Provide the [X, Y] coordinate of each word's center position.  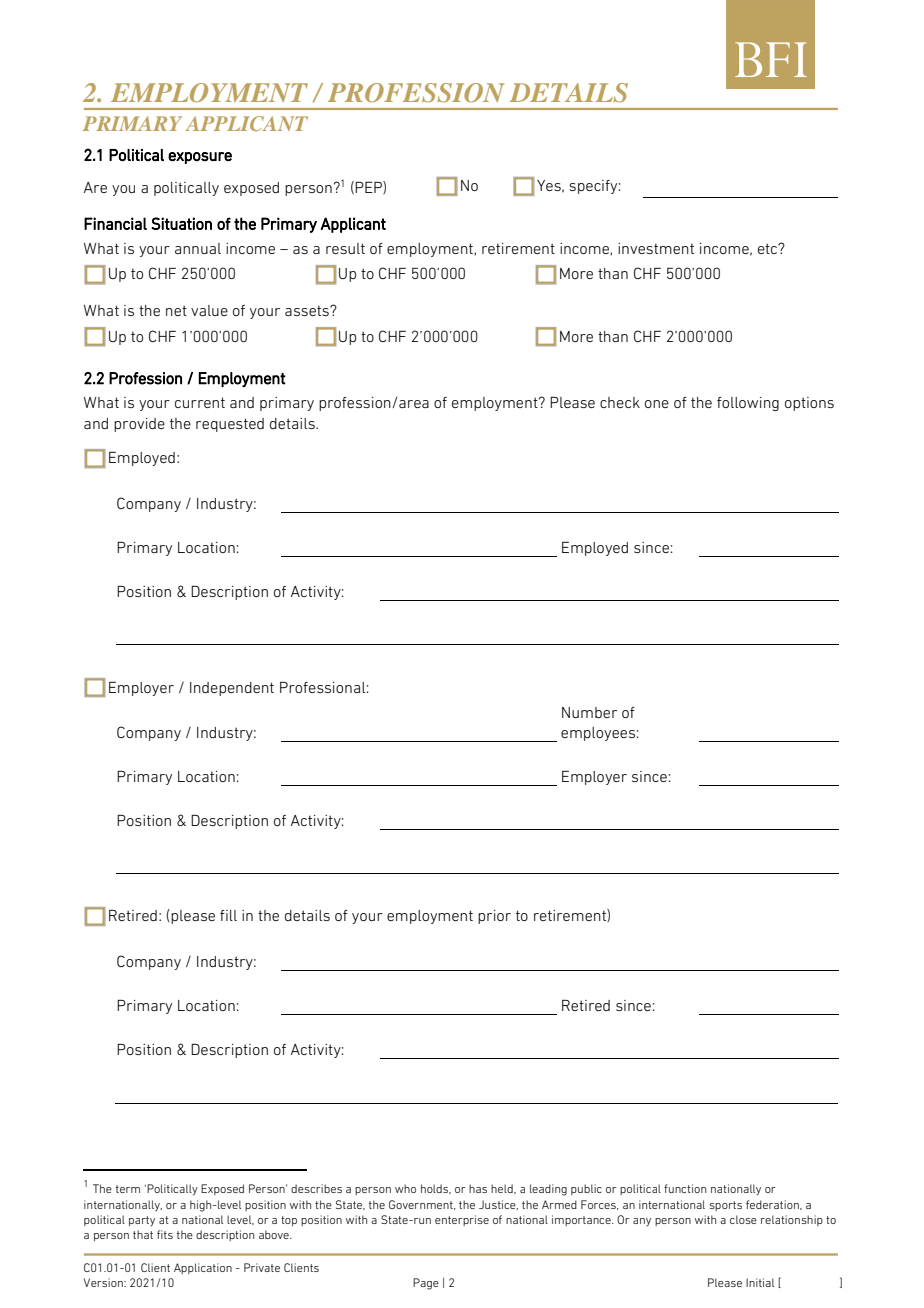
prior [494, 917]
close [743, 1219]
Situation [181, 223]
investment [656, 248]
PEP [369, 187]
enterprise [462, 1220]
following [748, 404]
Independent [232, 689]
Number [589, 712]
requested [230, 425]
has [478, 1188]
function [685, 1188]
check [620, 402]
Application [203, 1268]
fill [228, 915]
